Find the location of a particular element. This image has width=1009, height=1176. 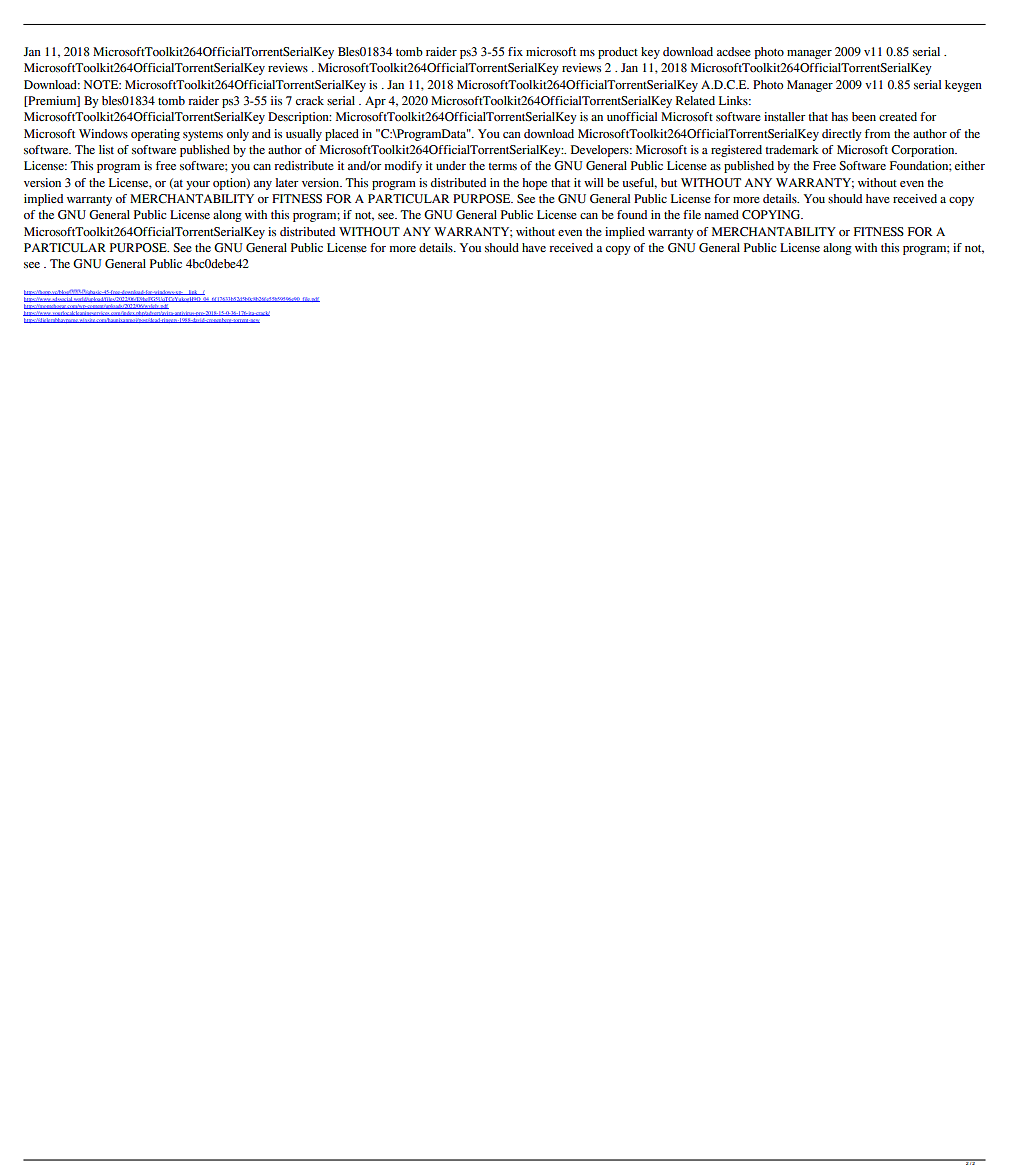

fix is located at coordinates (515, 51).
